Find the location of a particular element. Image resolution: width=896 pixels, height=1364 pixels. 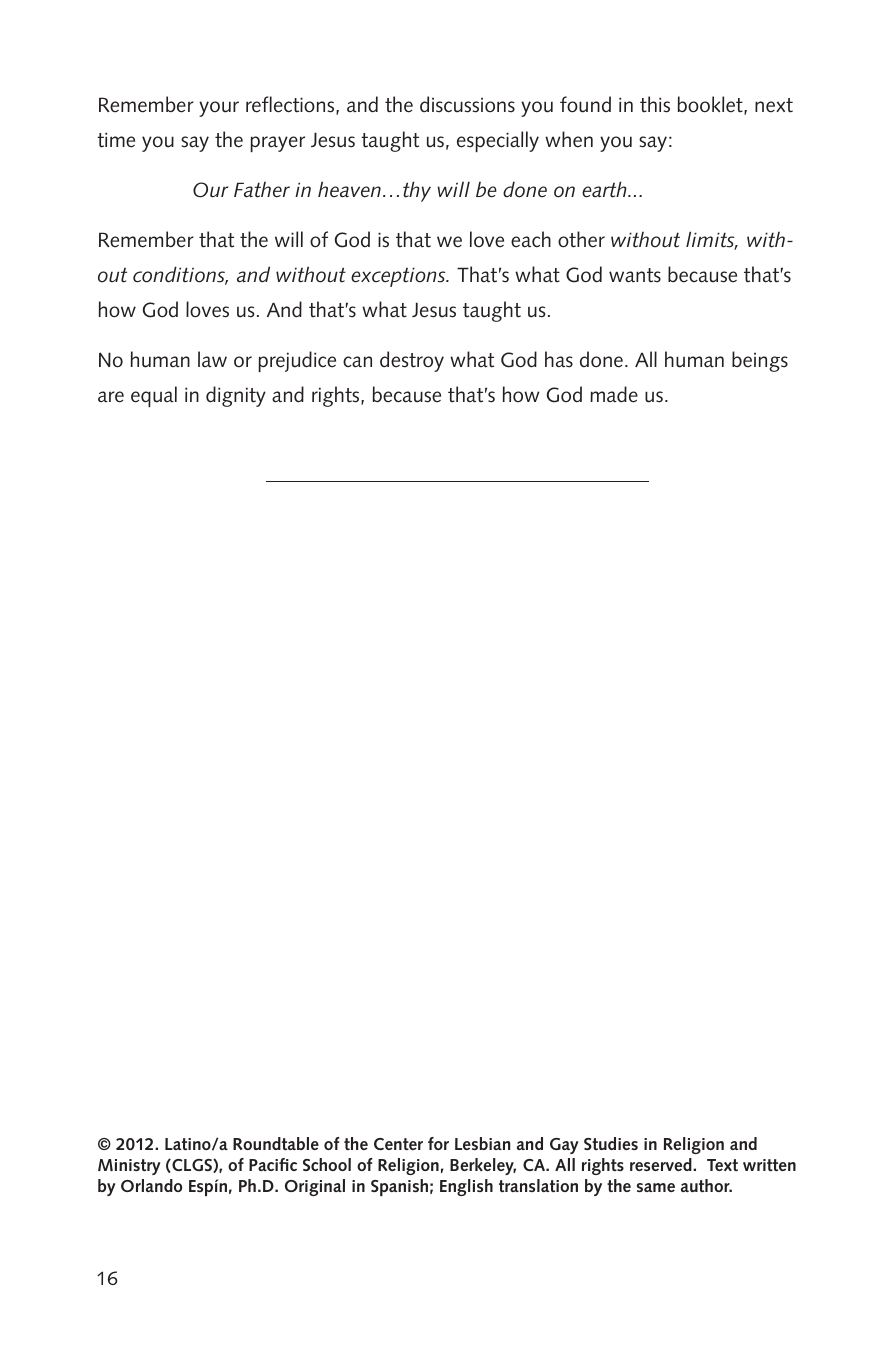

Roundtable is located at coordinates (276, 1143).
